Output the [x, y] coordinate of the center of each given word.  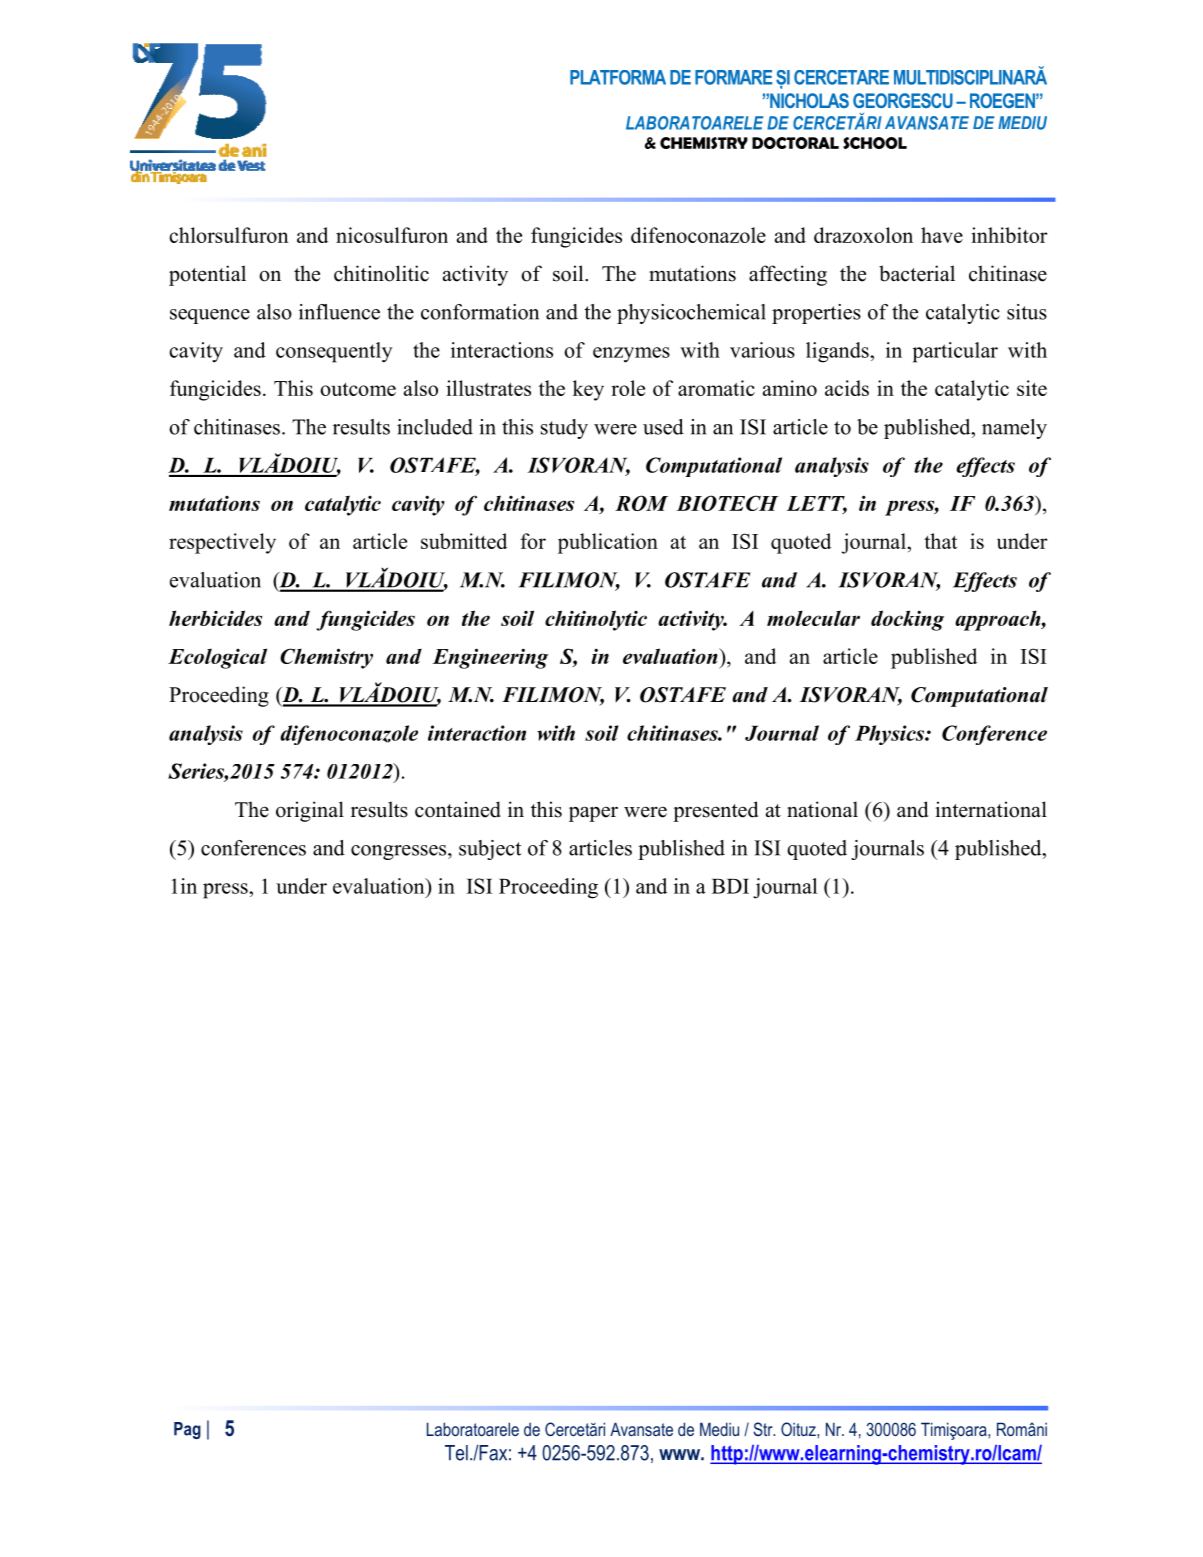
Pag [187, 1430]
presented [715, 811]
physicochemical [691, 314]
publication [608, 543]
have [942, 235]
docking [907, 620]
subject [490, 850]
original [310, 811]
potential [207, 275]
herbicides [215, 618]
